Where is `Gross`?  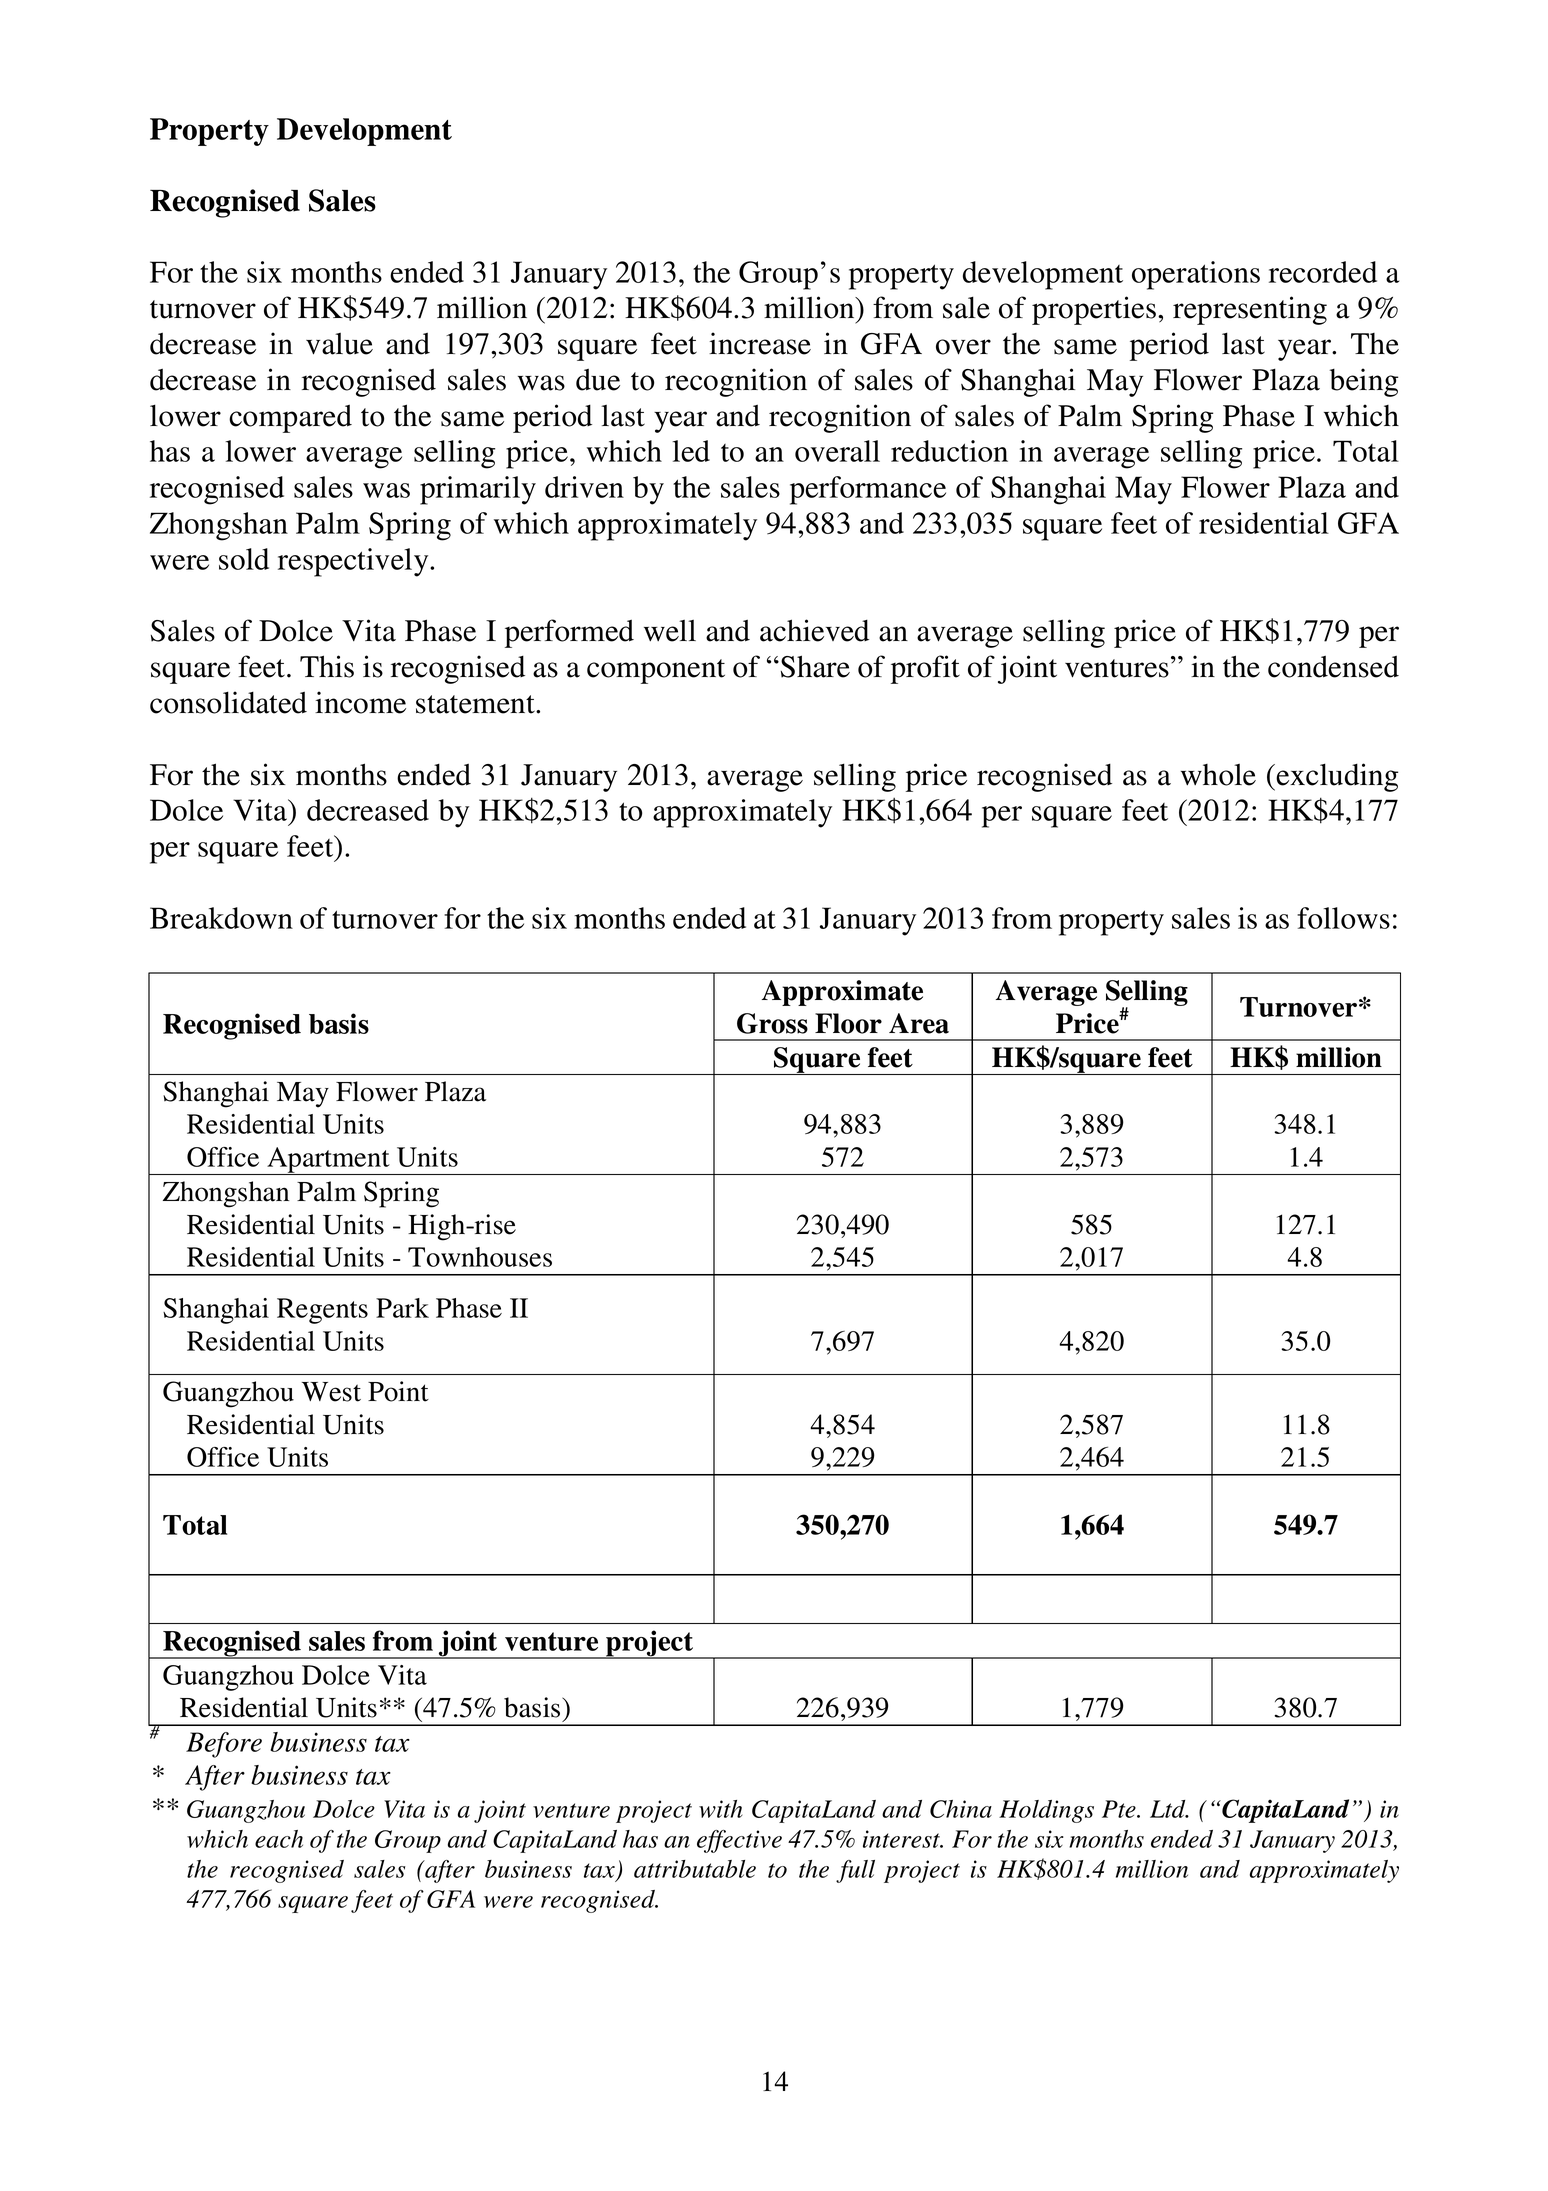 Gross is located at coordinates (772, 1023).
